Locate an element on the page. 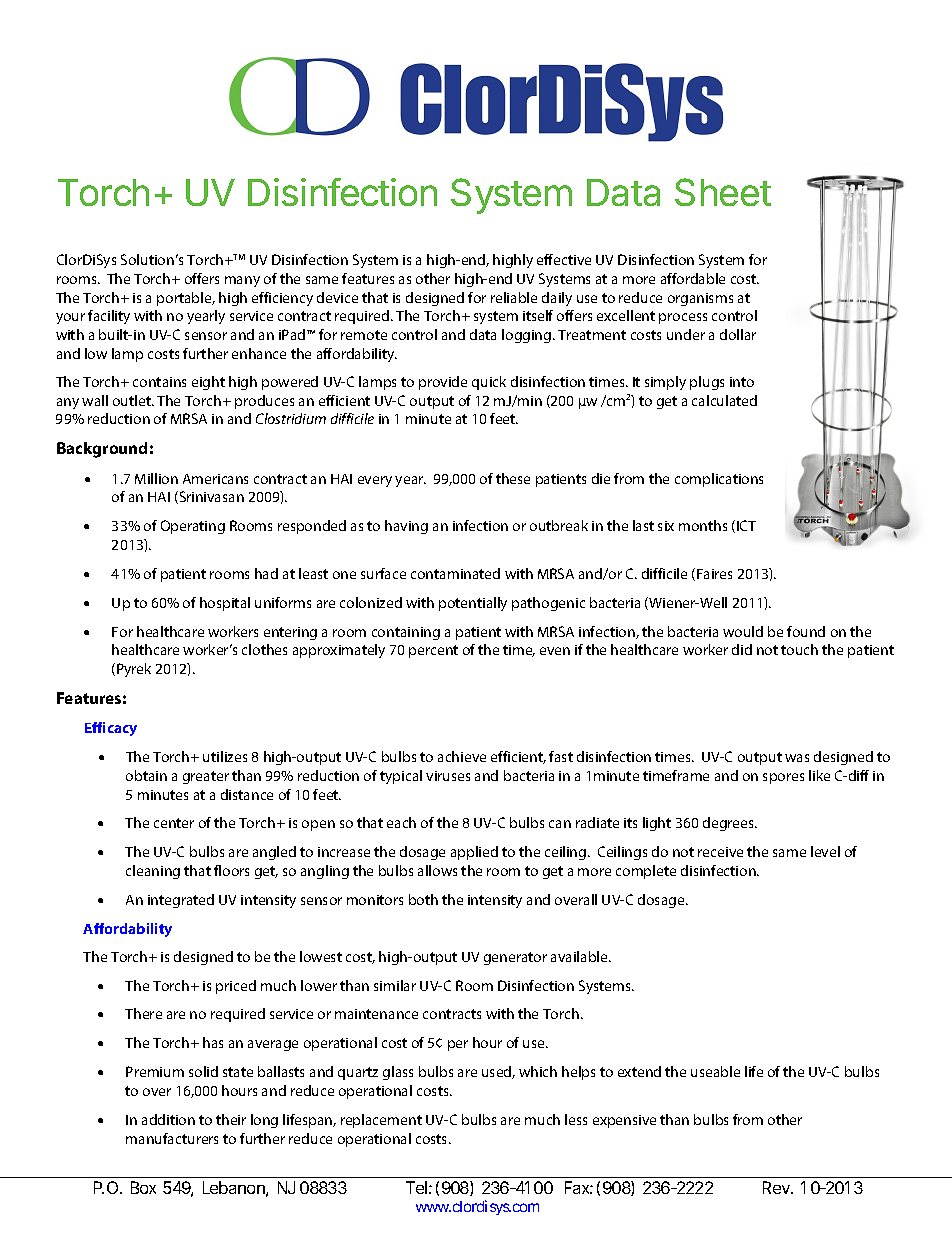  Sheet is located at coordinates (723, 192).
